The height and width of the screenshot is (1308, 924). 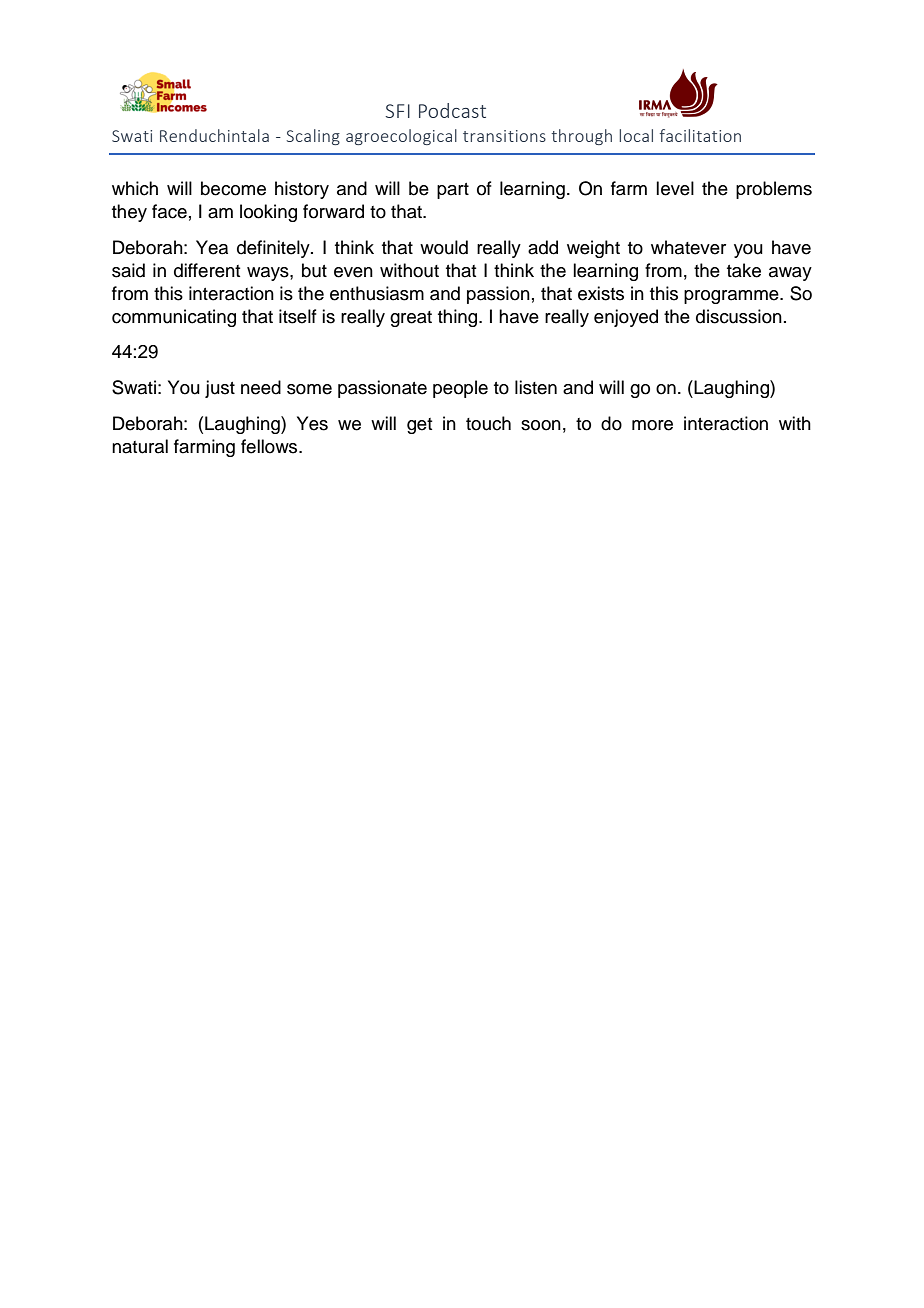 I want to click on communicating, so click(x=174, y=318).
